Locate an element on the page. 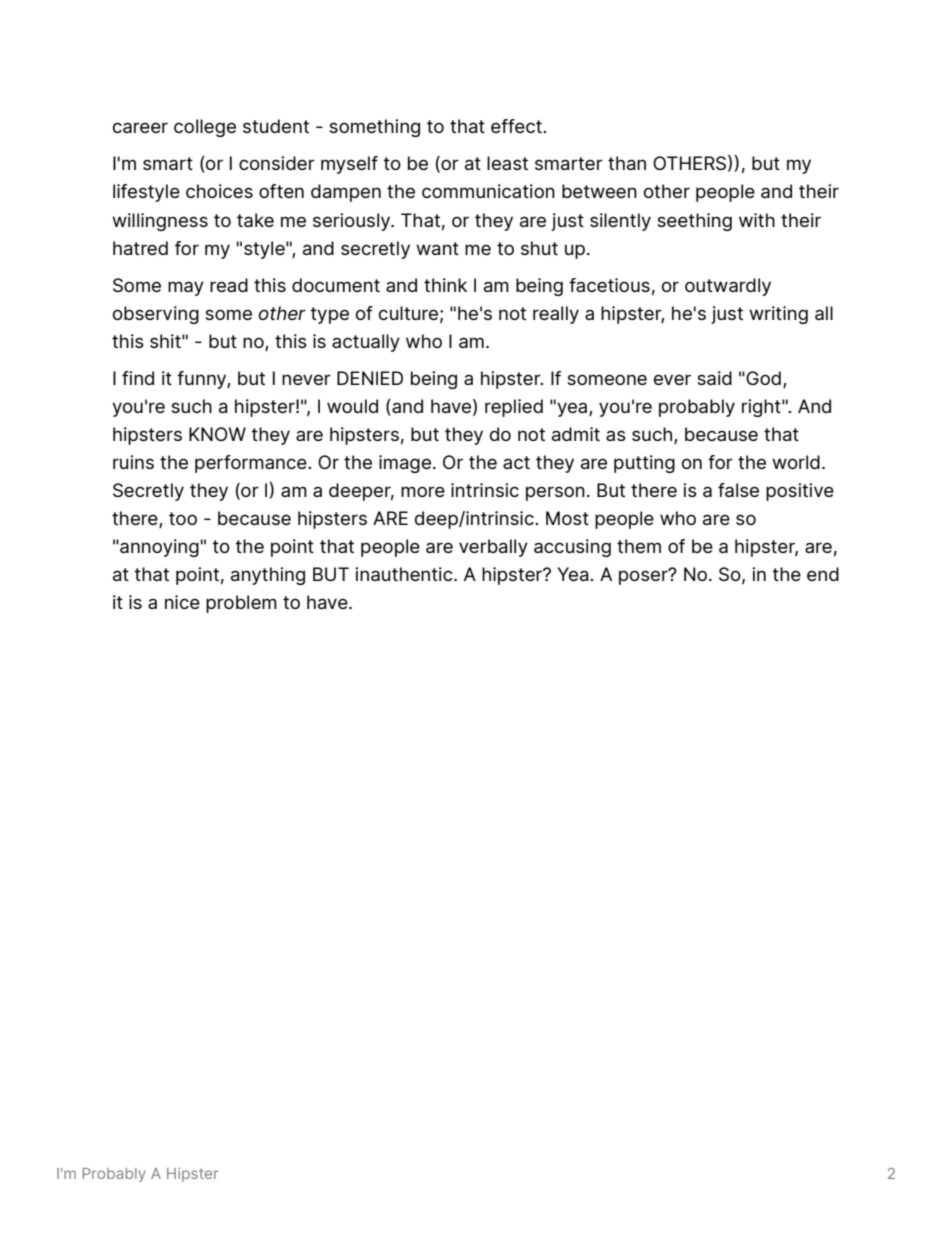 The width and height of the document is (952, 1233). effect is located at coordinates (517, 126).
